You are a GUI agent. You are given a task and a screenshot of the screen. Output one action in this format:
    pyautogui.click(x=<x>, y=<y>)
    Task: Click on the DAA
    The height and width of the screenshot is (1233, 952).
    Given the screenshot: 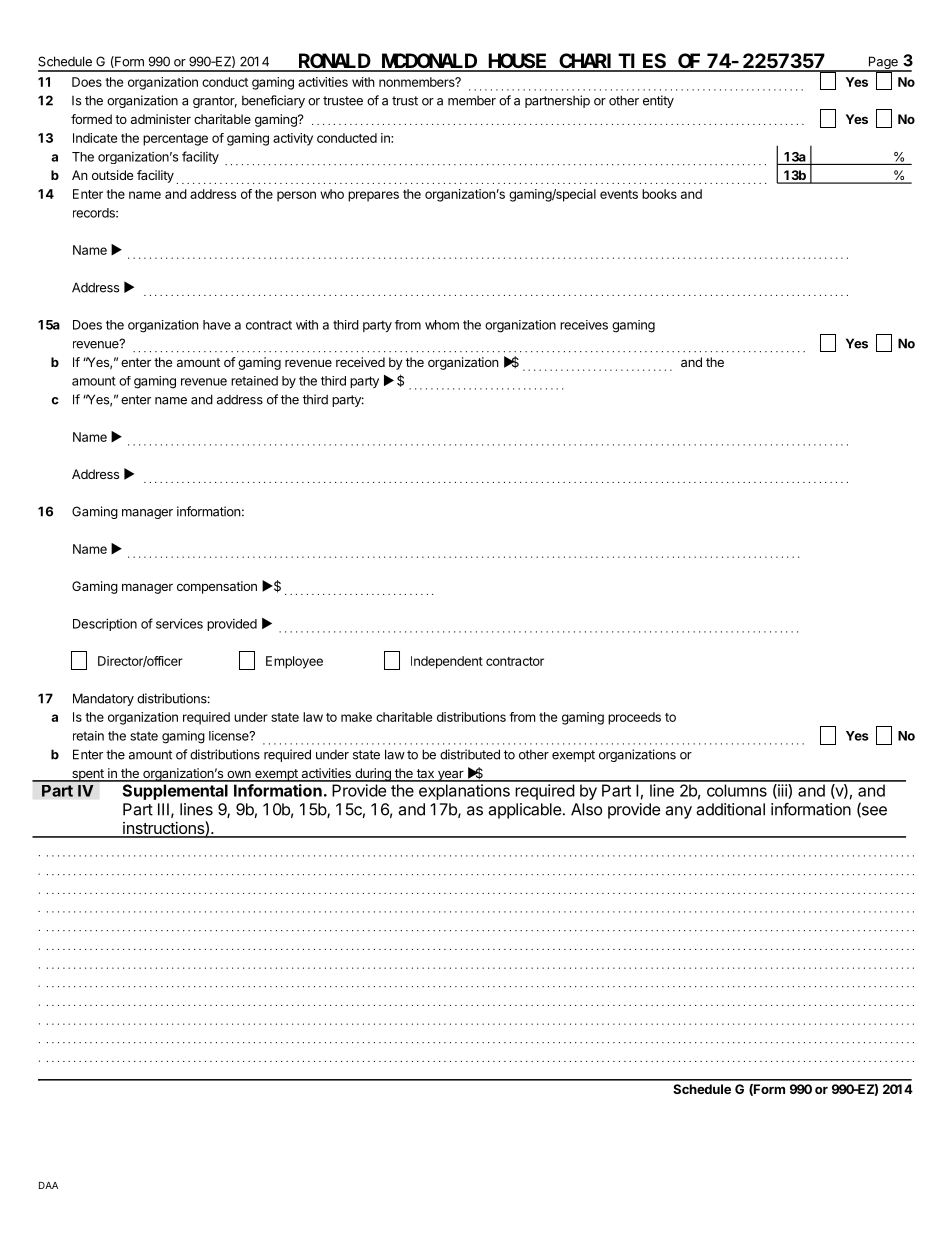 What is the action you would take?
    pyautogui.click(x=48, y=1185)
